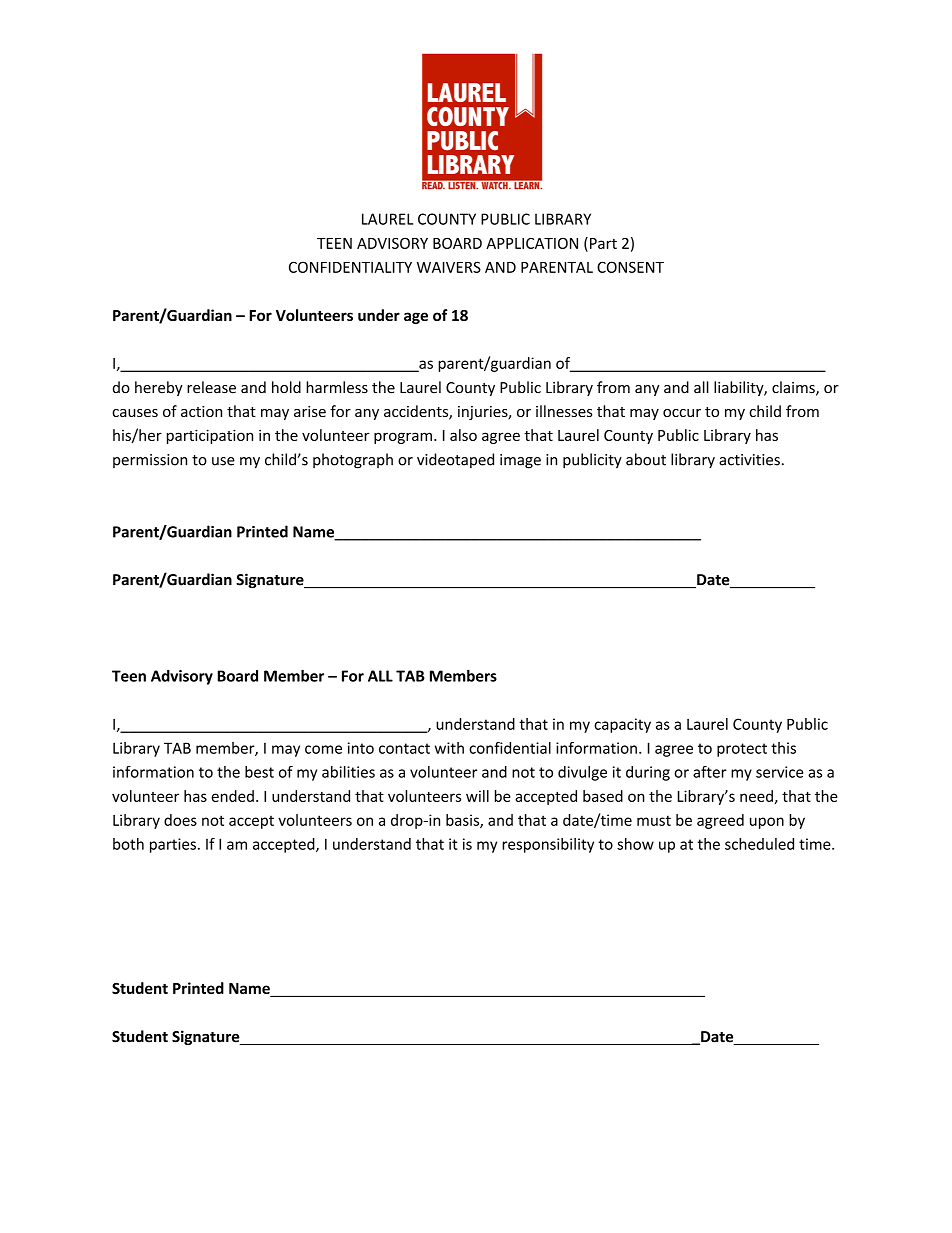 The image size is (952, 1233). Describe the element at coordinates (749, 460) in the screenshot. I see `activities` at that location.
